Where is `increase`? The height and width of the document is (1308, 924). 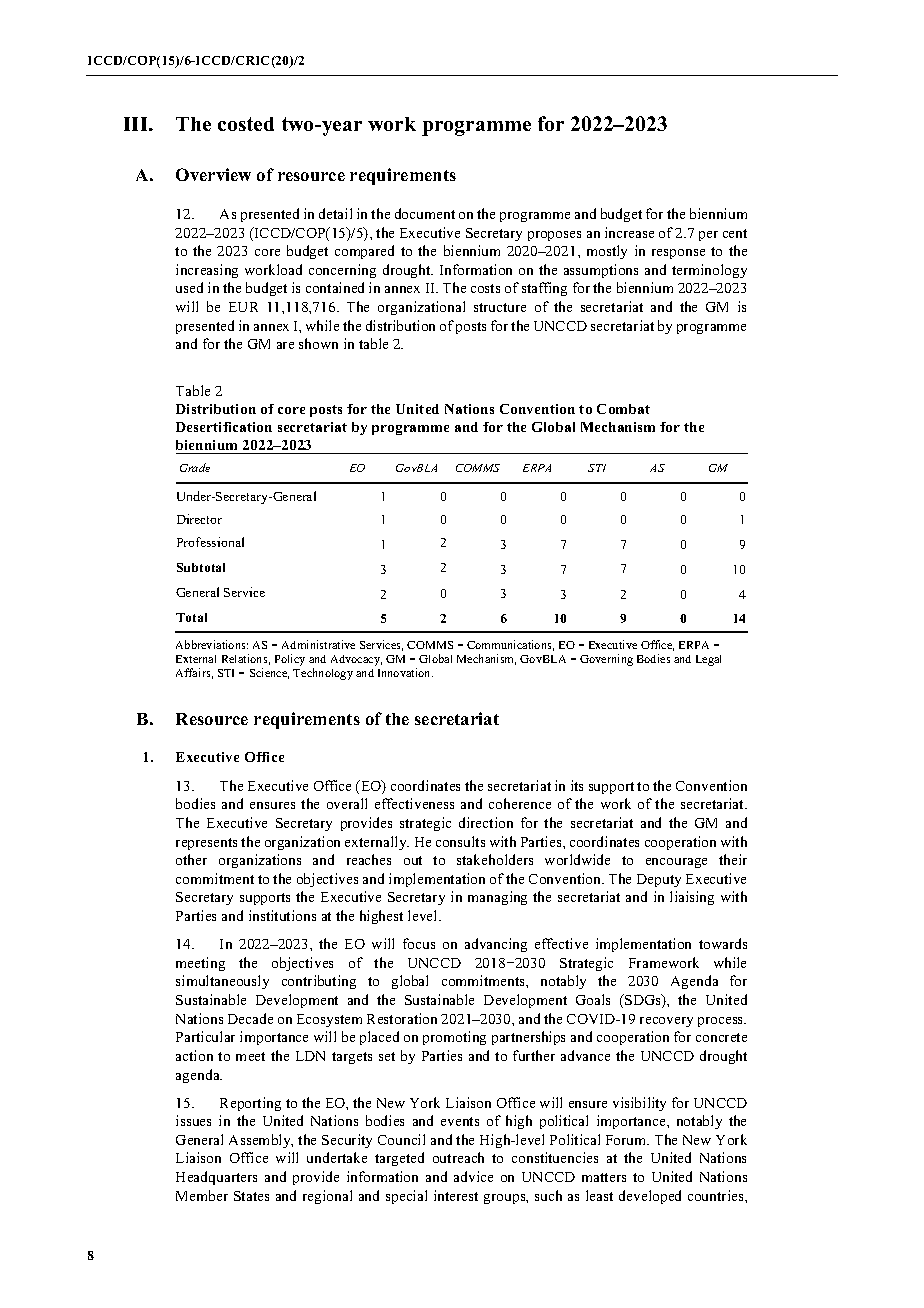
increase is located at coordinates (629, 232).
